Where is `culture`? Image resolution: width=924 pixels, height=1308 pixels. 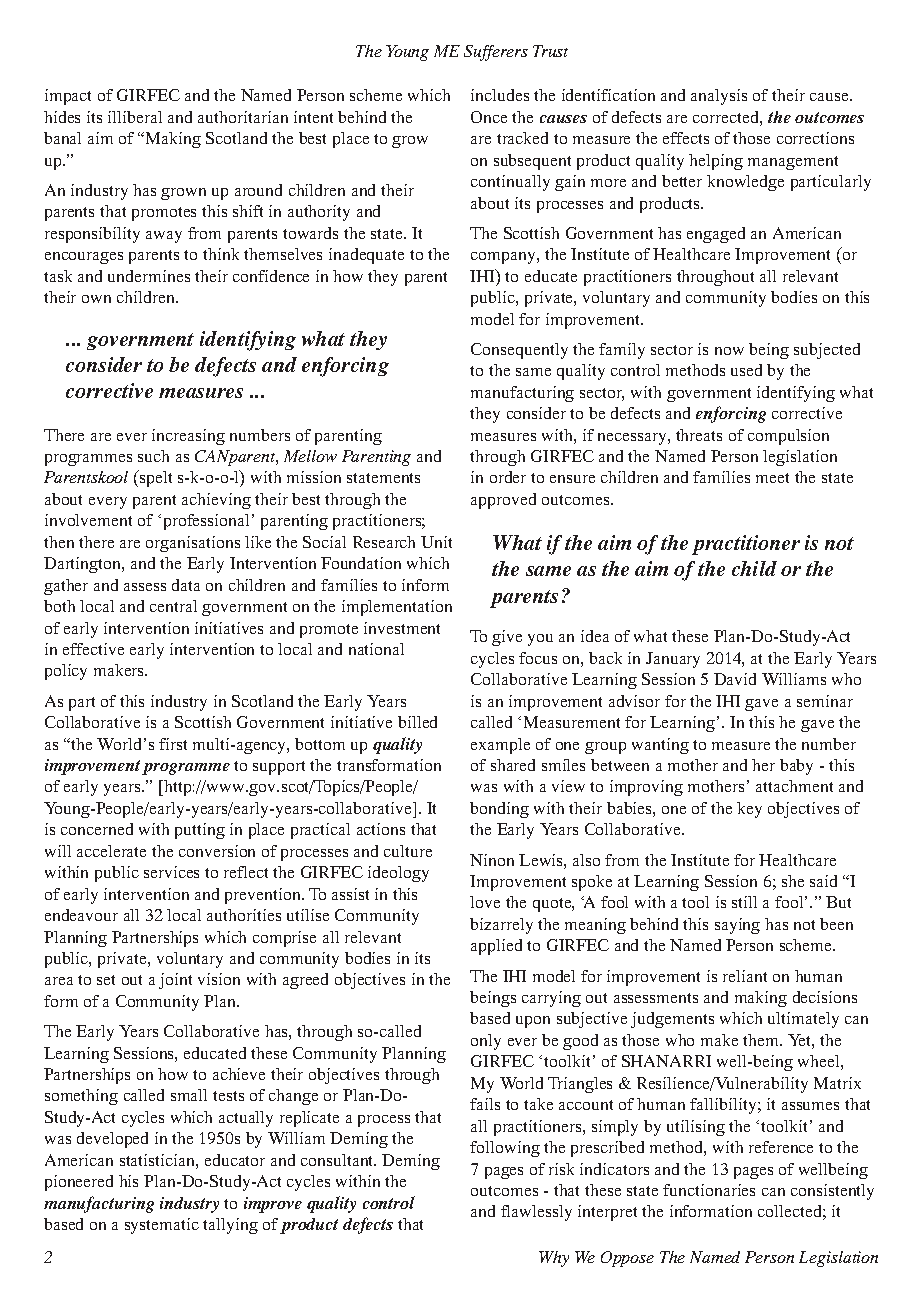
culture is located at coordinates (408, 851).
